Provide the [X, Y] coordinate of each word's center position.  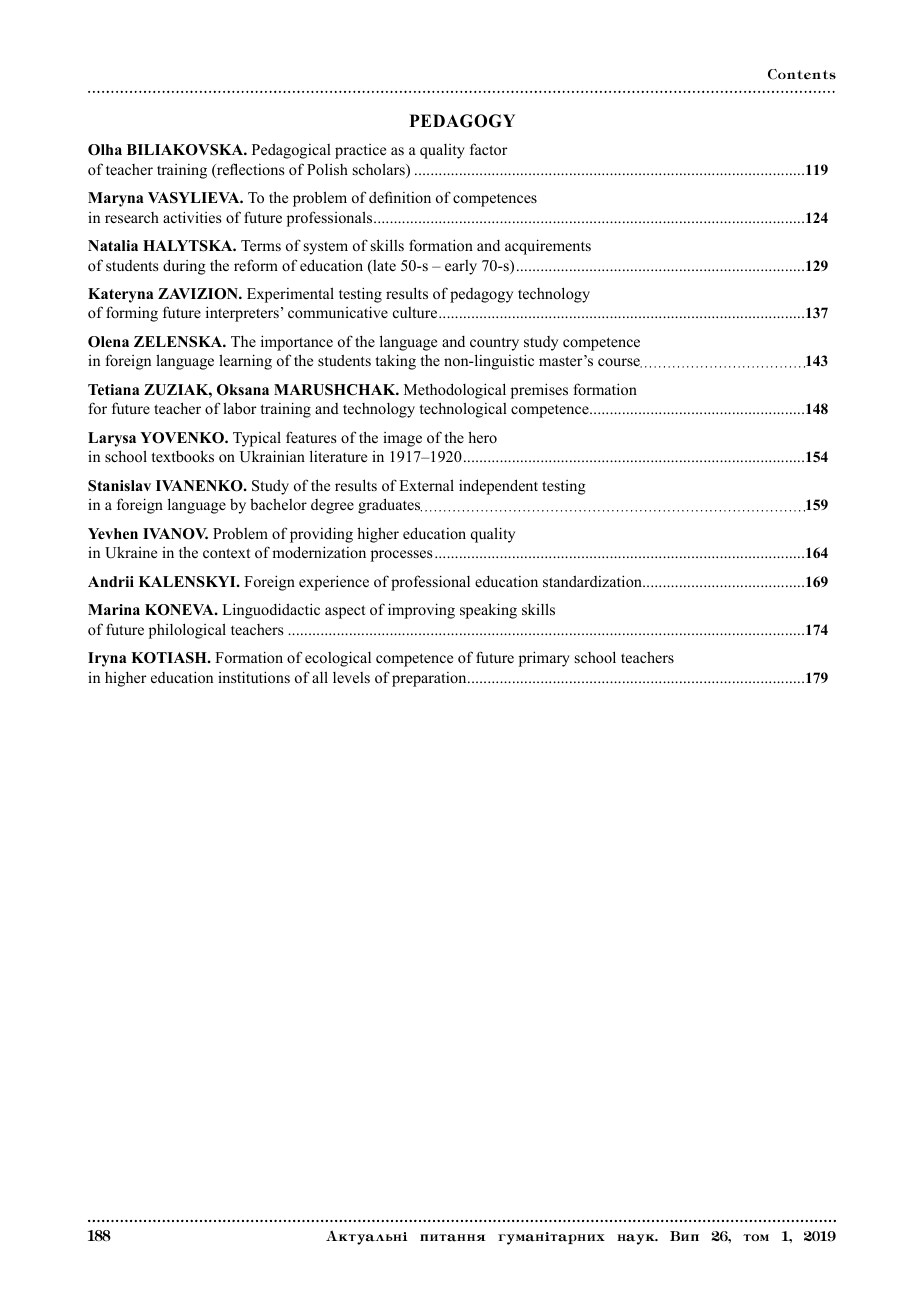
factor [488, 149]
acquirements [548, 247]
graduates [390, 506]
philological [187, 631]
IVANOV [175, 534]
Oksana [243, 390]
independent [498, 487]
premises [539, 391]
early [461, 267]
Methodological [455, 391]
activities [192, 217]
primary [544, 659]
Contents [802, 74]
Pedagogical [291, 151]
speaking [488, 611]
